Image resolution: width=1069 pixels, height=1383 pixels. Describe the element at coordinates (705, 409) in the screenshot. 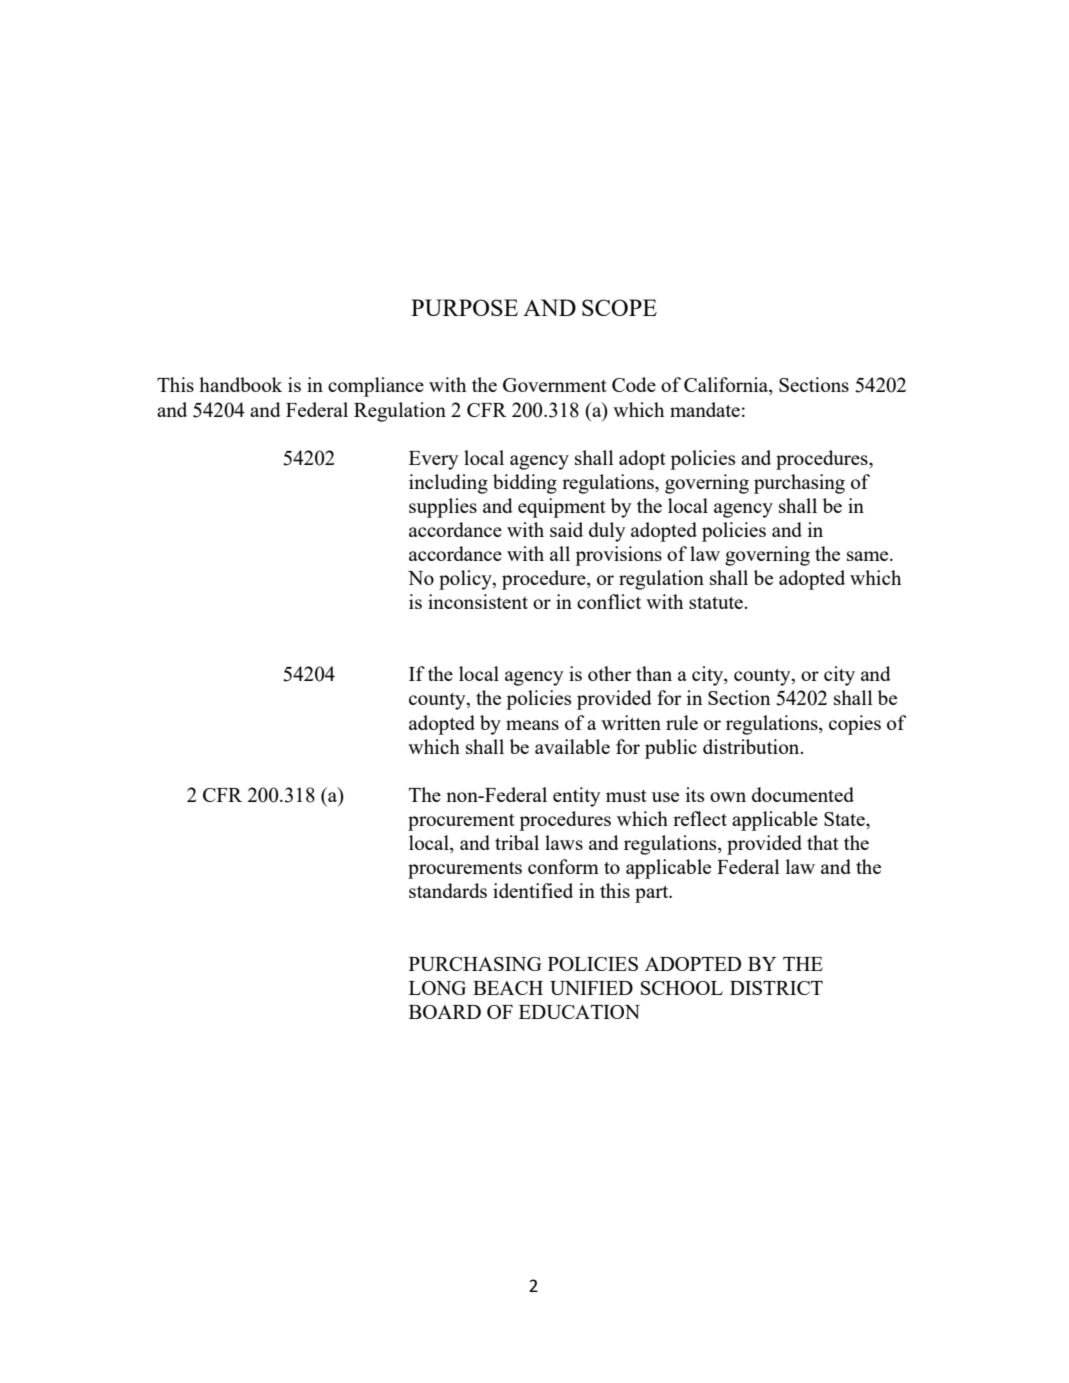

I see `mandate` at that location.
